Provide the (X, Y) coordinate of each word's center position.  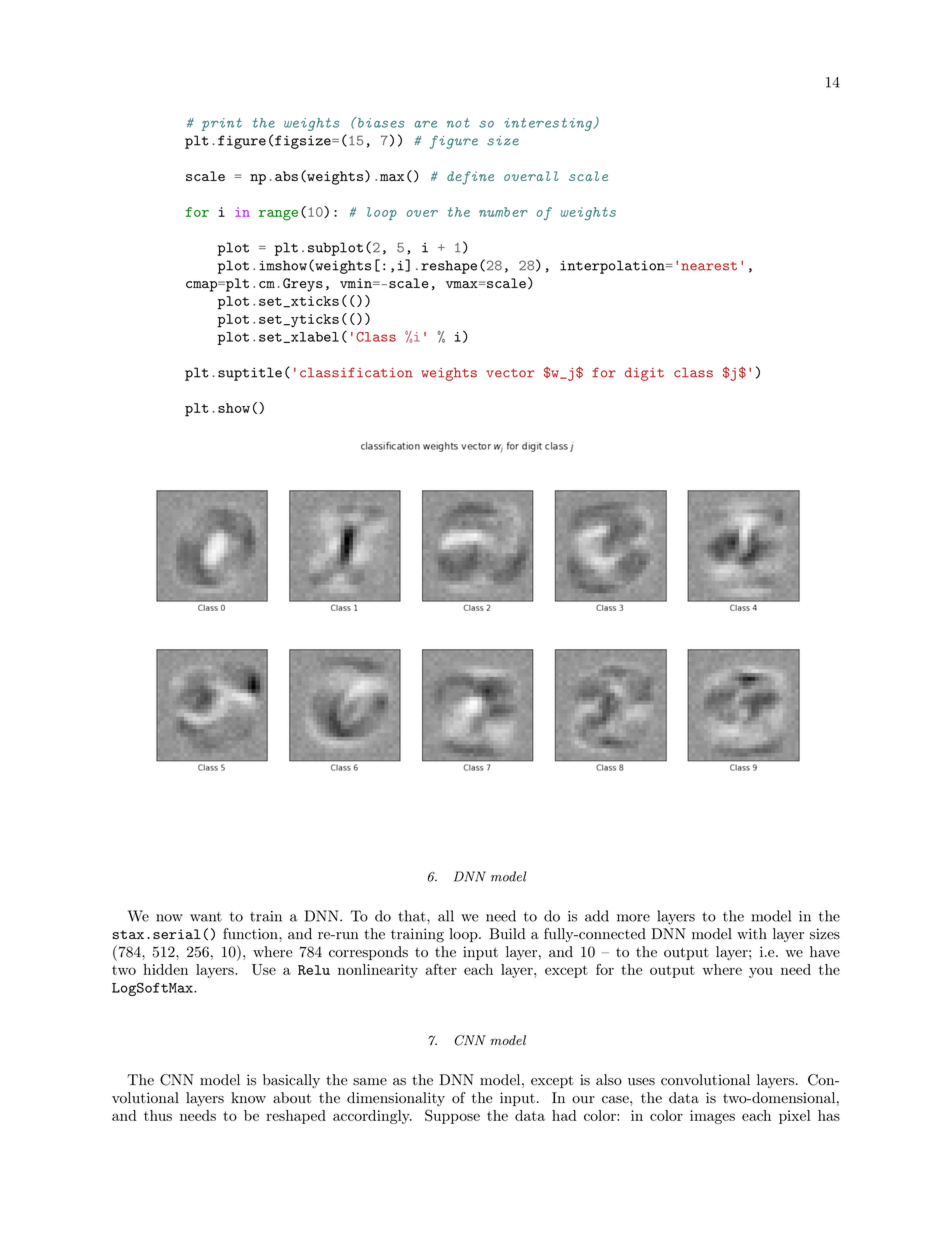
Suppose (452, 1116)
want (206, 917)
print (221, 124)
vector (510, 373)
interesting (549, 124)
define (470, 178)
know (248, 1098)
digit (644, 374)
